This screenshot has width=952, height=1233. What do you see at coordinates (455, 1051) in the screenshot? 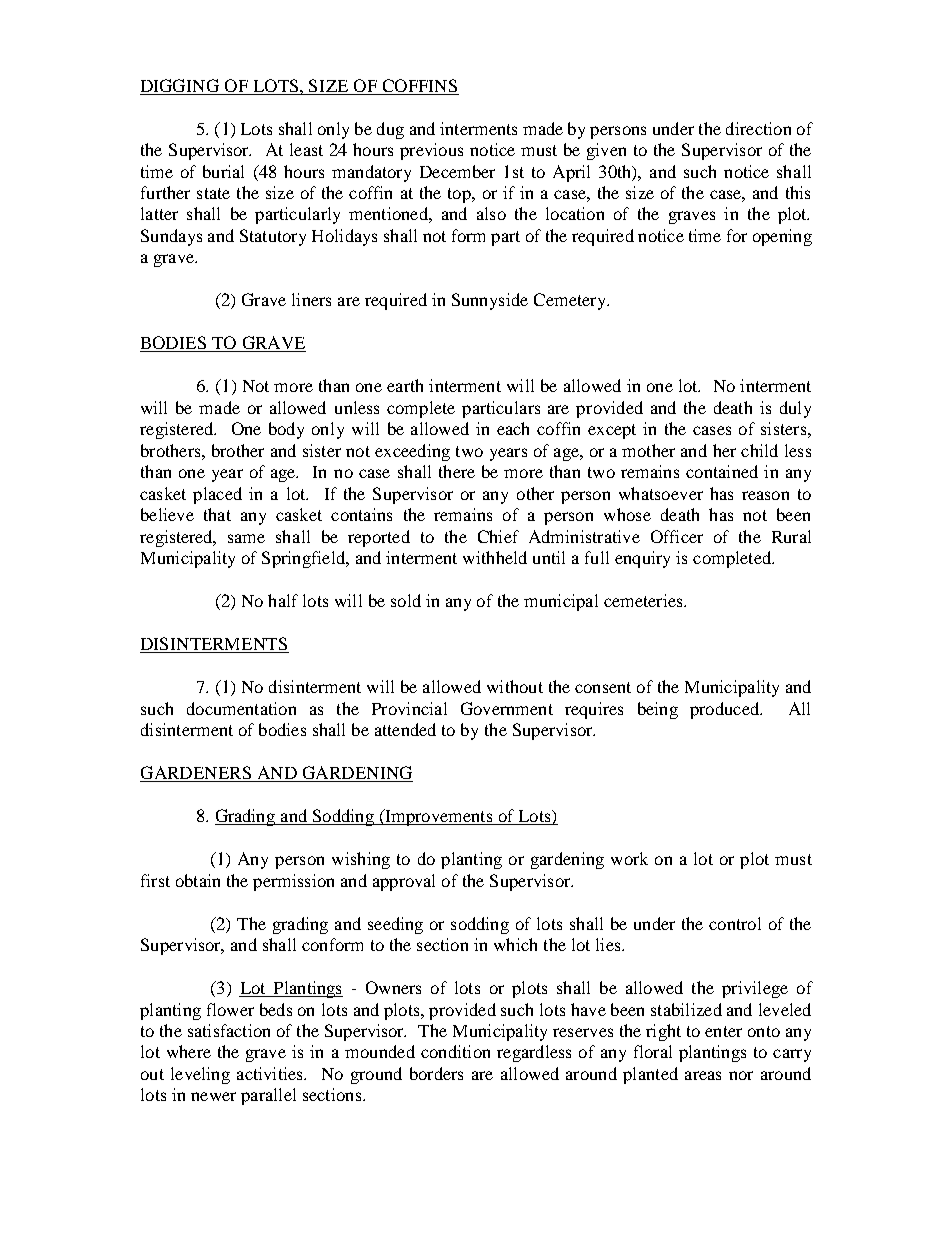
I see `condition` at bounding box center [455, 1051].
